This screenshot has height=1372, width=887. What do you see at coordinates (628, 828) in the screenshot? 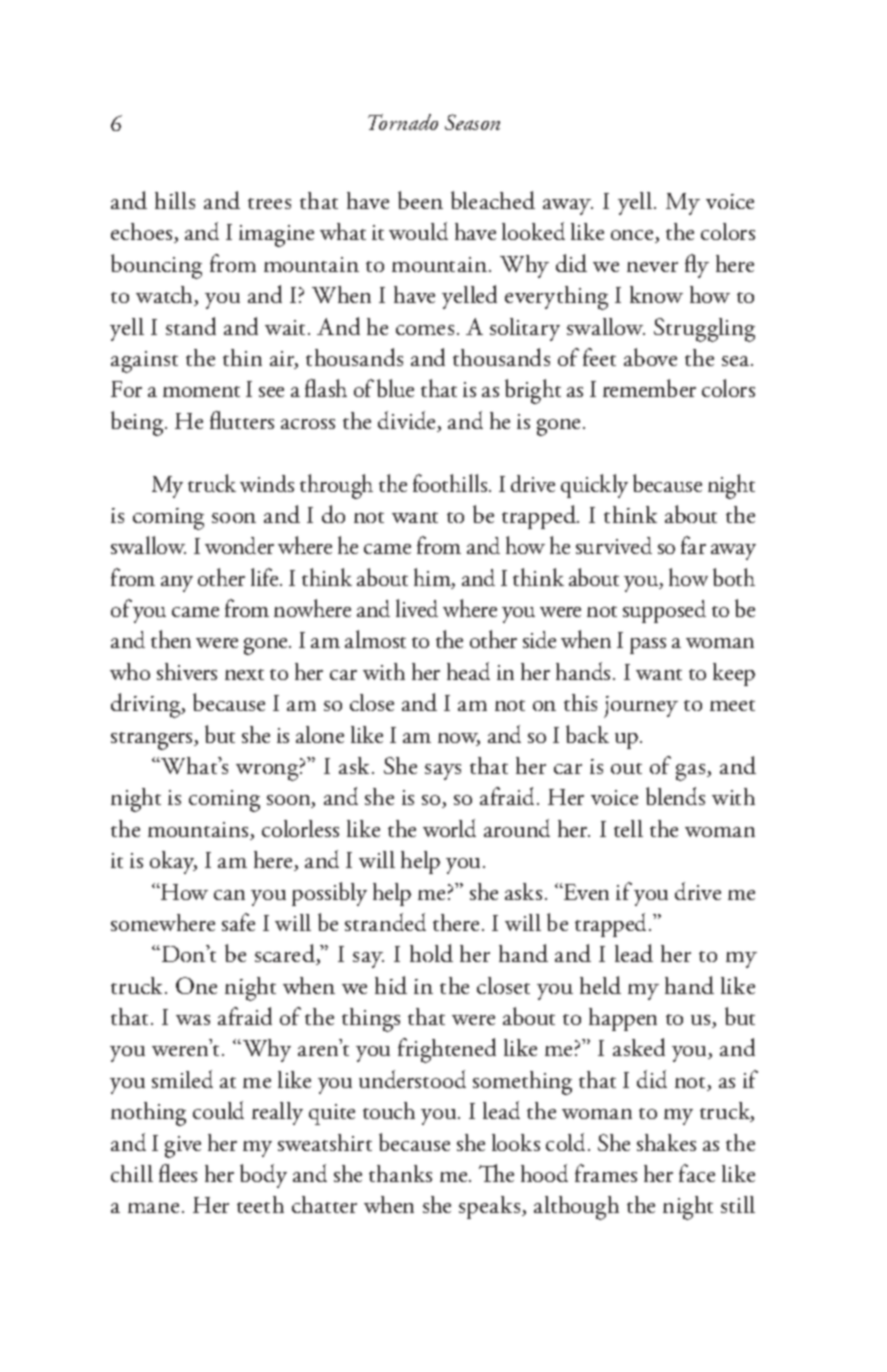
I see `tell` at bounding box center [628, 828].
